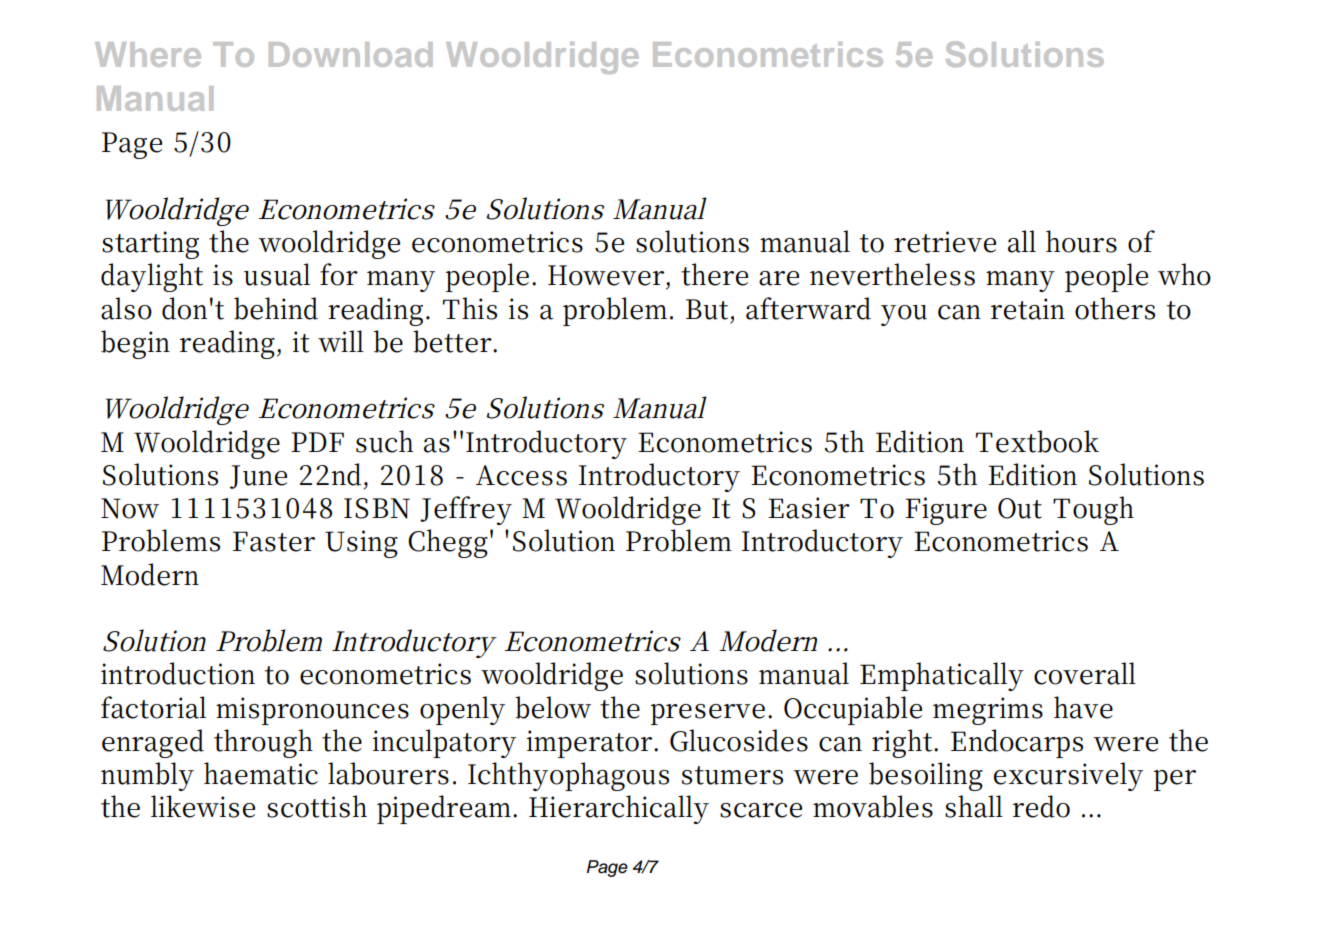 The image size is (1320, 930). Describe the element at coordinates (276, 308) in the document. I see `behind` at that location.
